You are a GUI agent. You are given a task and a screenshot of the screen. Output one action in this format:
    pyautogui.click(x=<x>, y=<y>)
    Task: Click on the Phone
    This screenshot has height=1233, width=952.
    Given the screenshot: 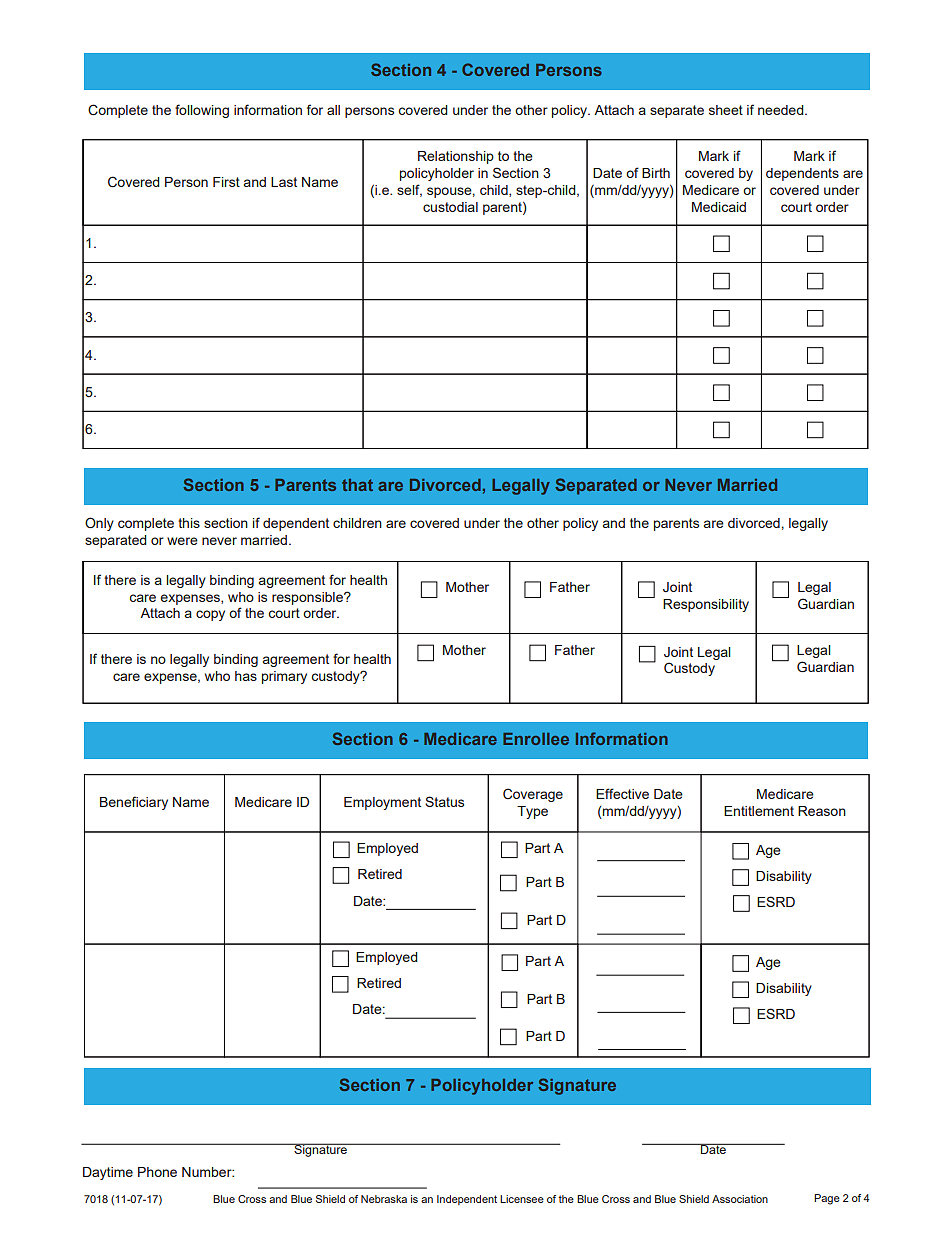 What is the action you would take?
    pyautogui.click(x=157, y=1172)
